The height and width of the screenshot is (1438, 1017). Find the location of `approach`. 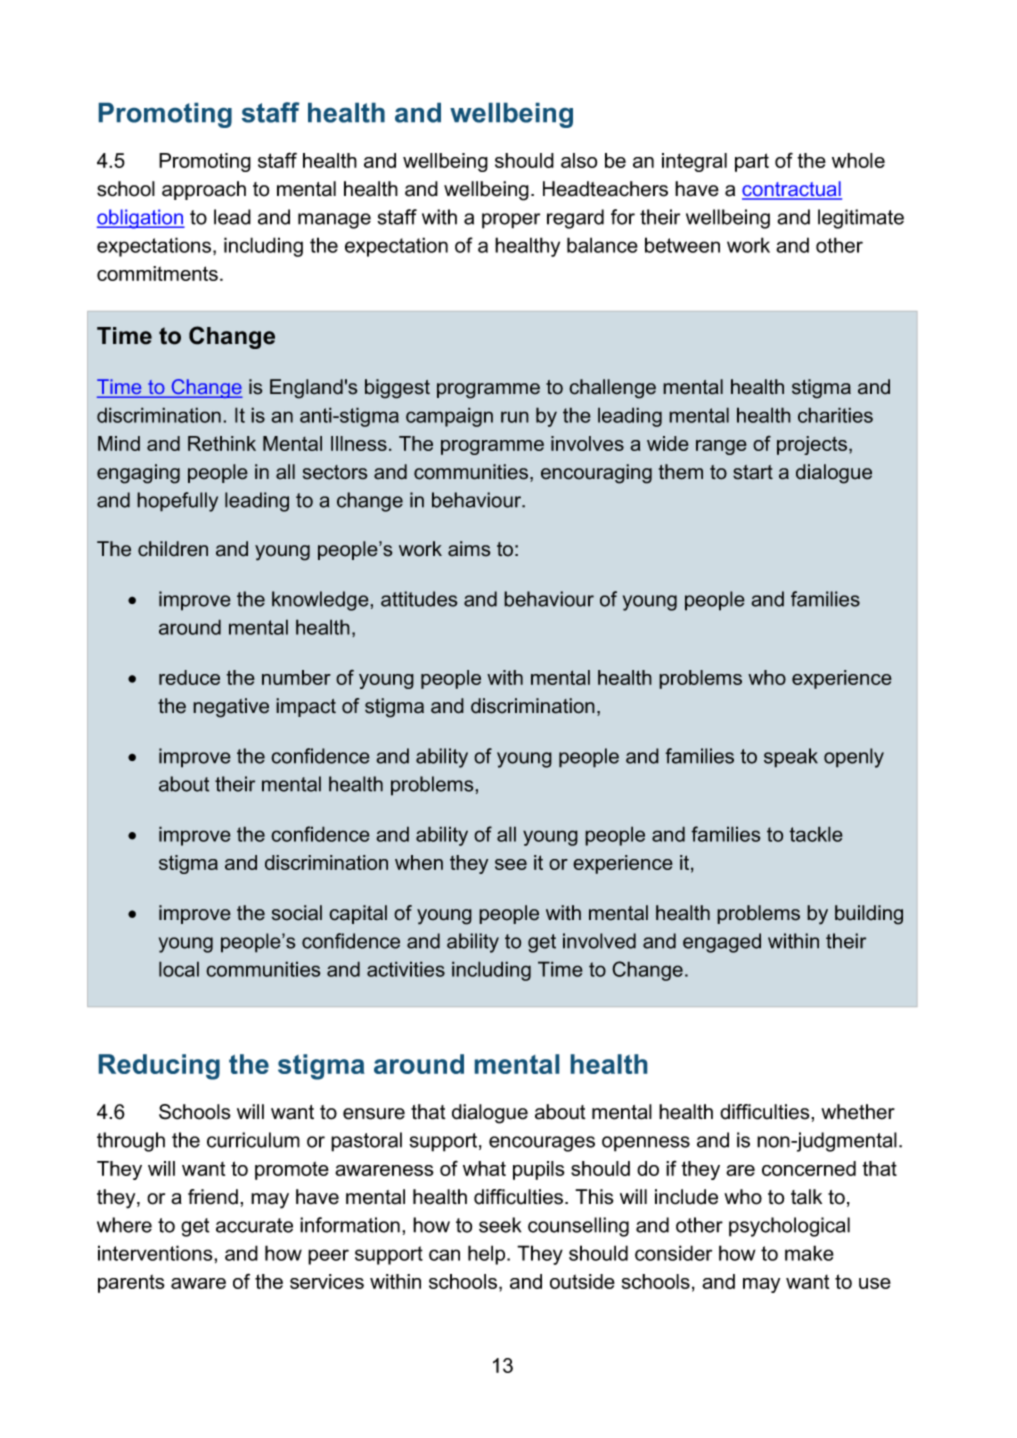

approach is located at coordinates (204, 190).
